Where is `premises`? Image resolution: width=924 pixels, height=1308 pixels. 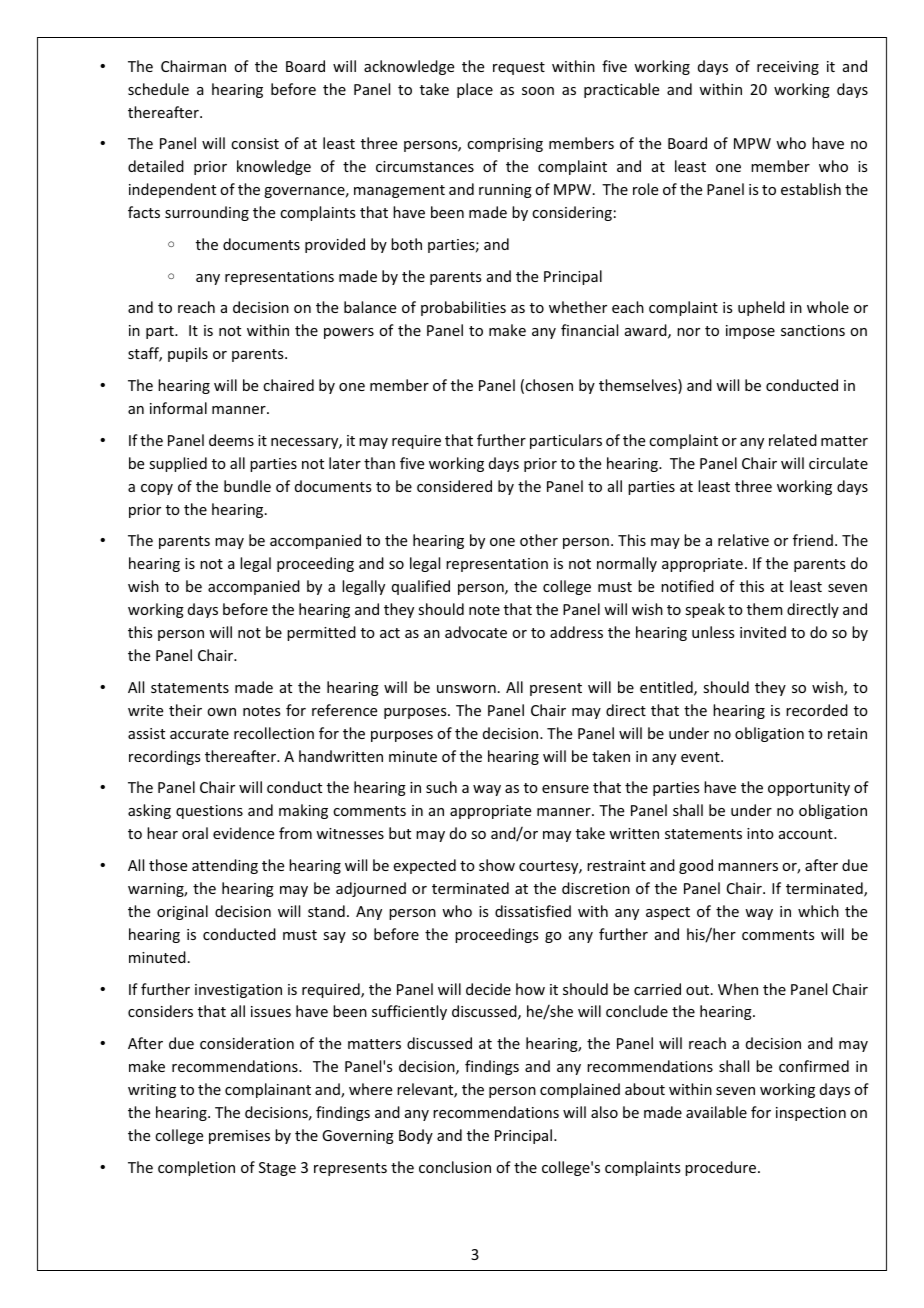
premises is located at coordinates (239, 1137).
